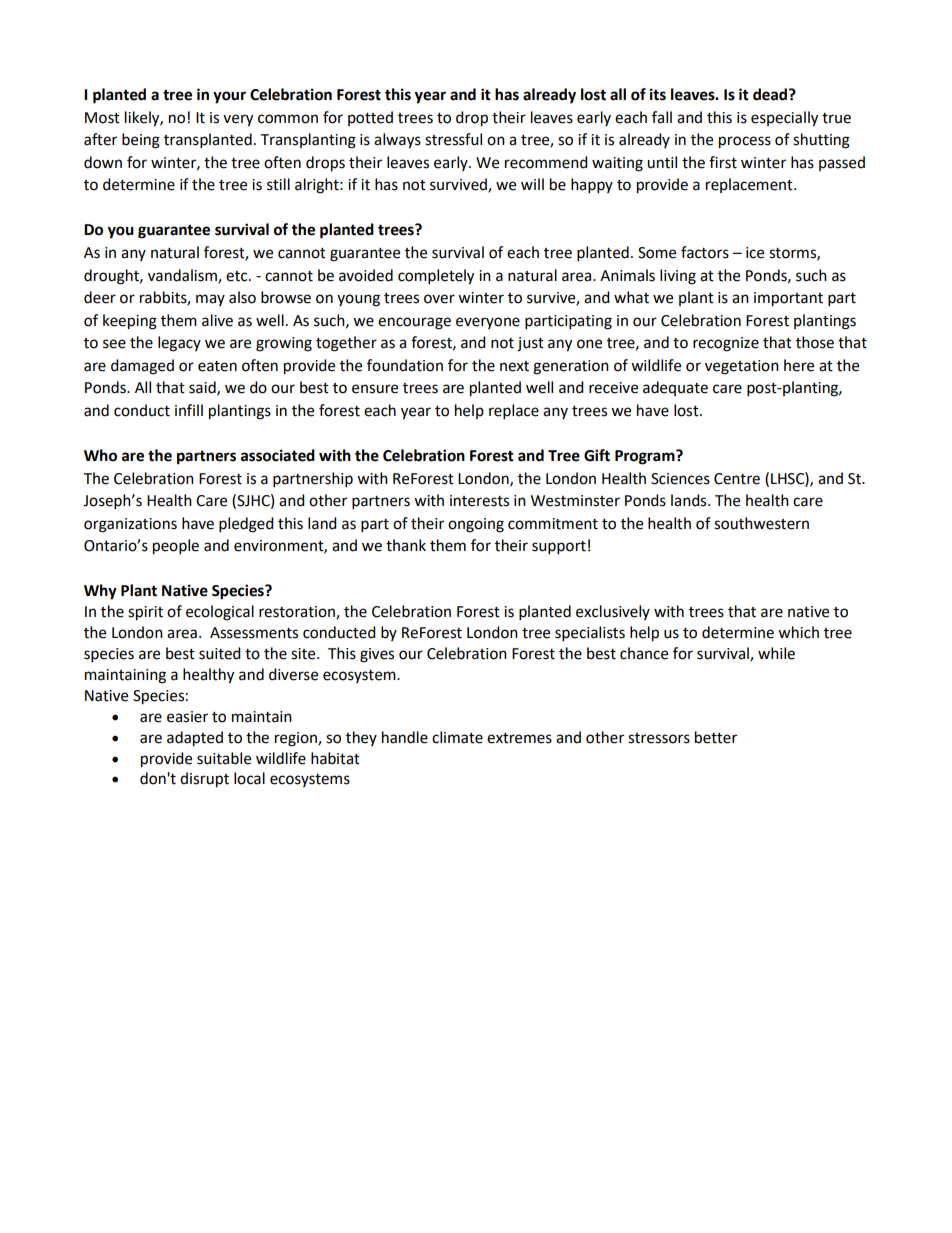 Image resolution: width=952 pixels, height=1233 pixels. I want to click on people, so click(176, 547).
